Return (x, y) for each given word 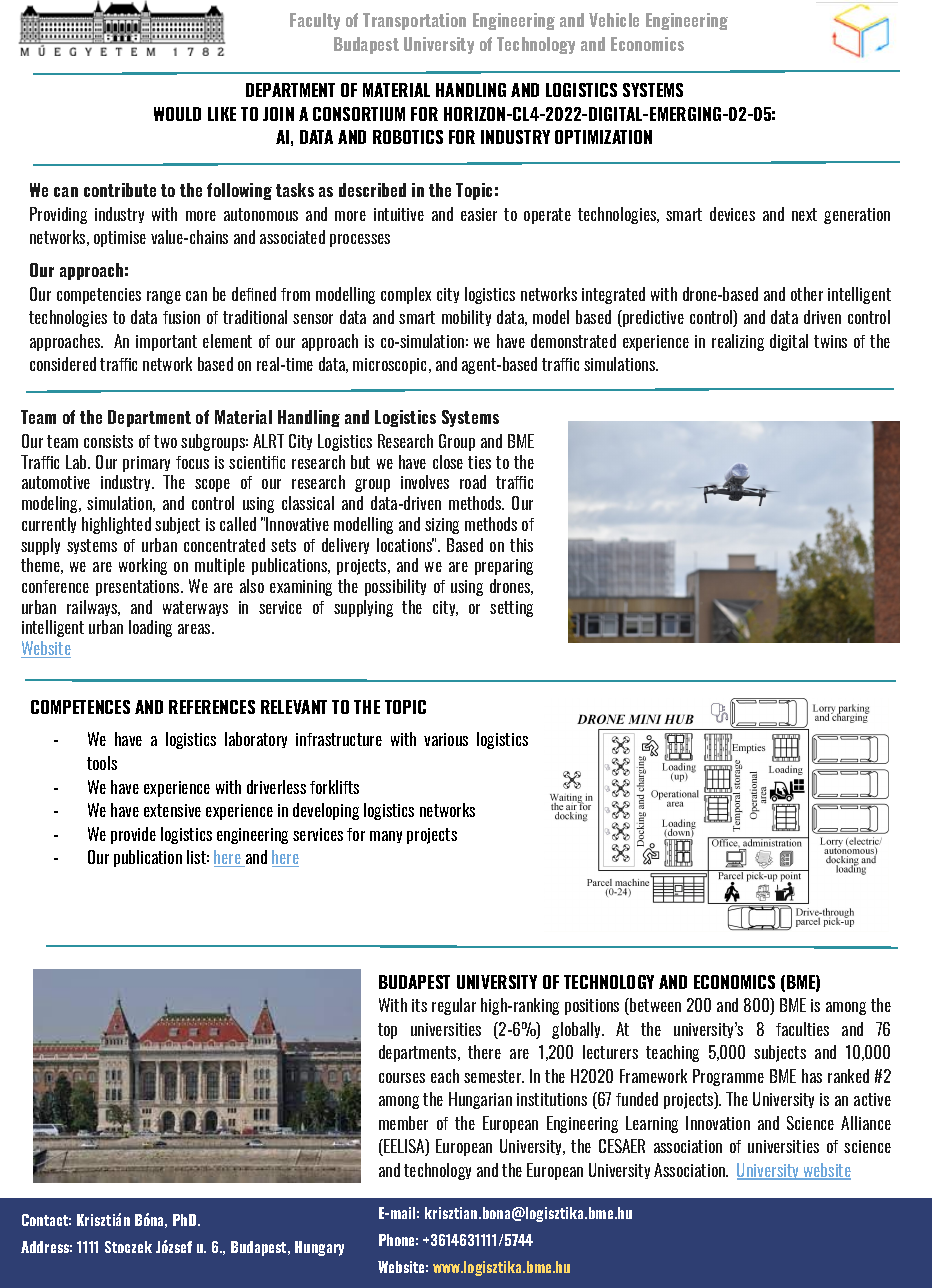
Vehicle (614, 20)
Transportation (414, 21)
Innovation (718, 1123)
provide (133, 835)
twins (830, 341)
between (654, 1006)
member (403, 1123)
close (448, 462)
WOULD (177, 114)
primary (146, 464)
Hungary (319, 1248)
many (386, 837)
